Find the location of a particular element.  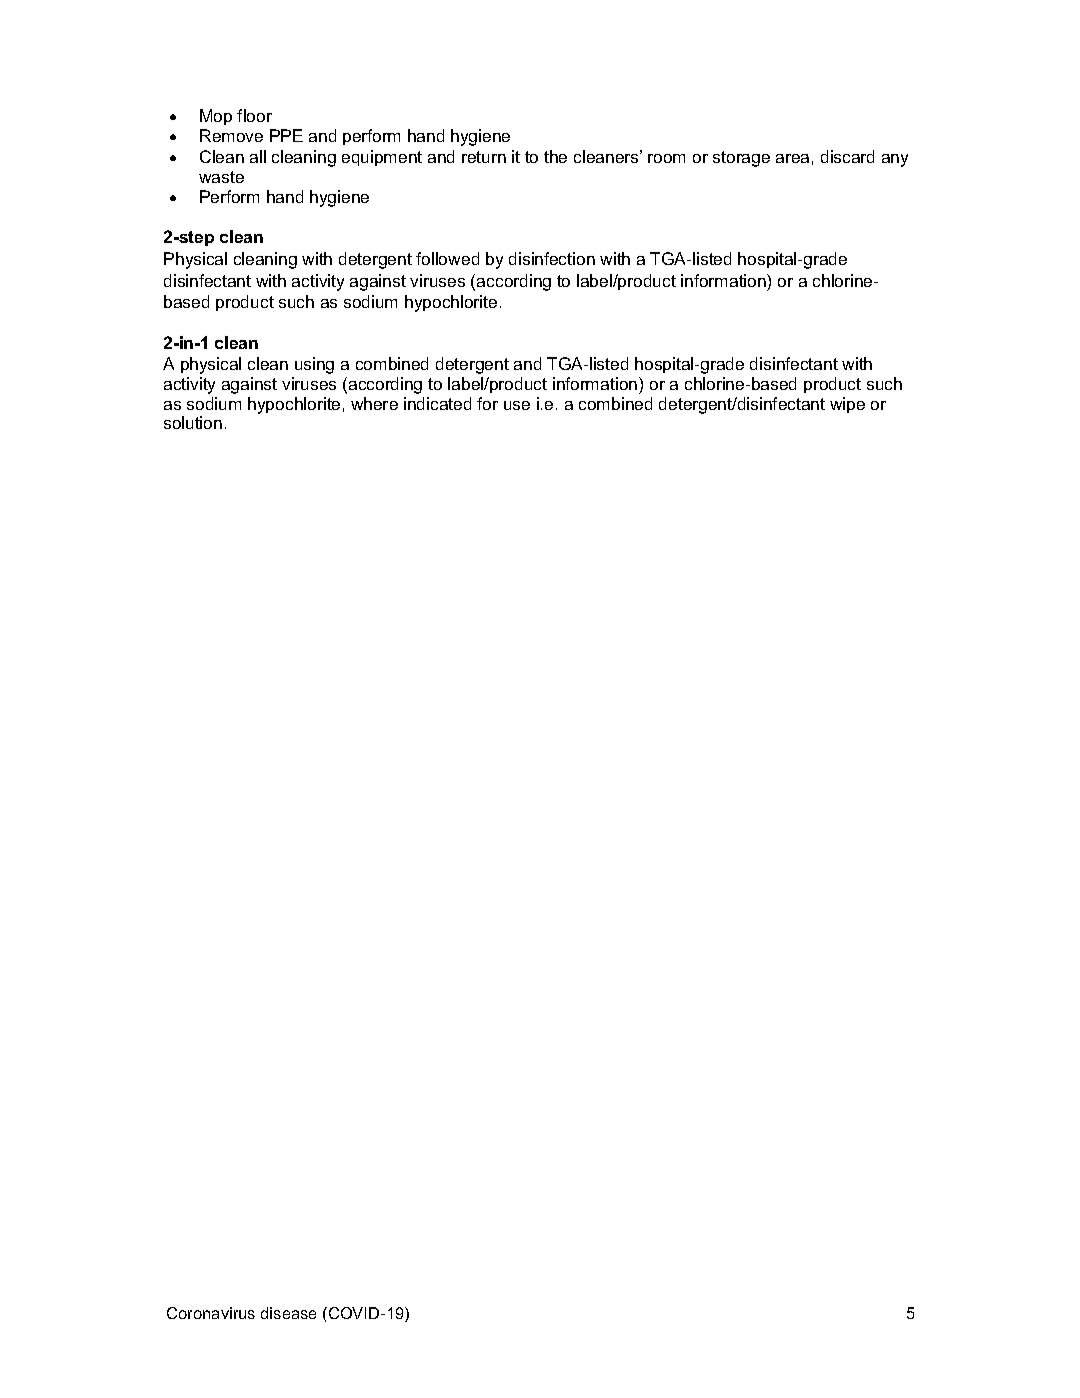

area is located at coordinates (792, 158).
